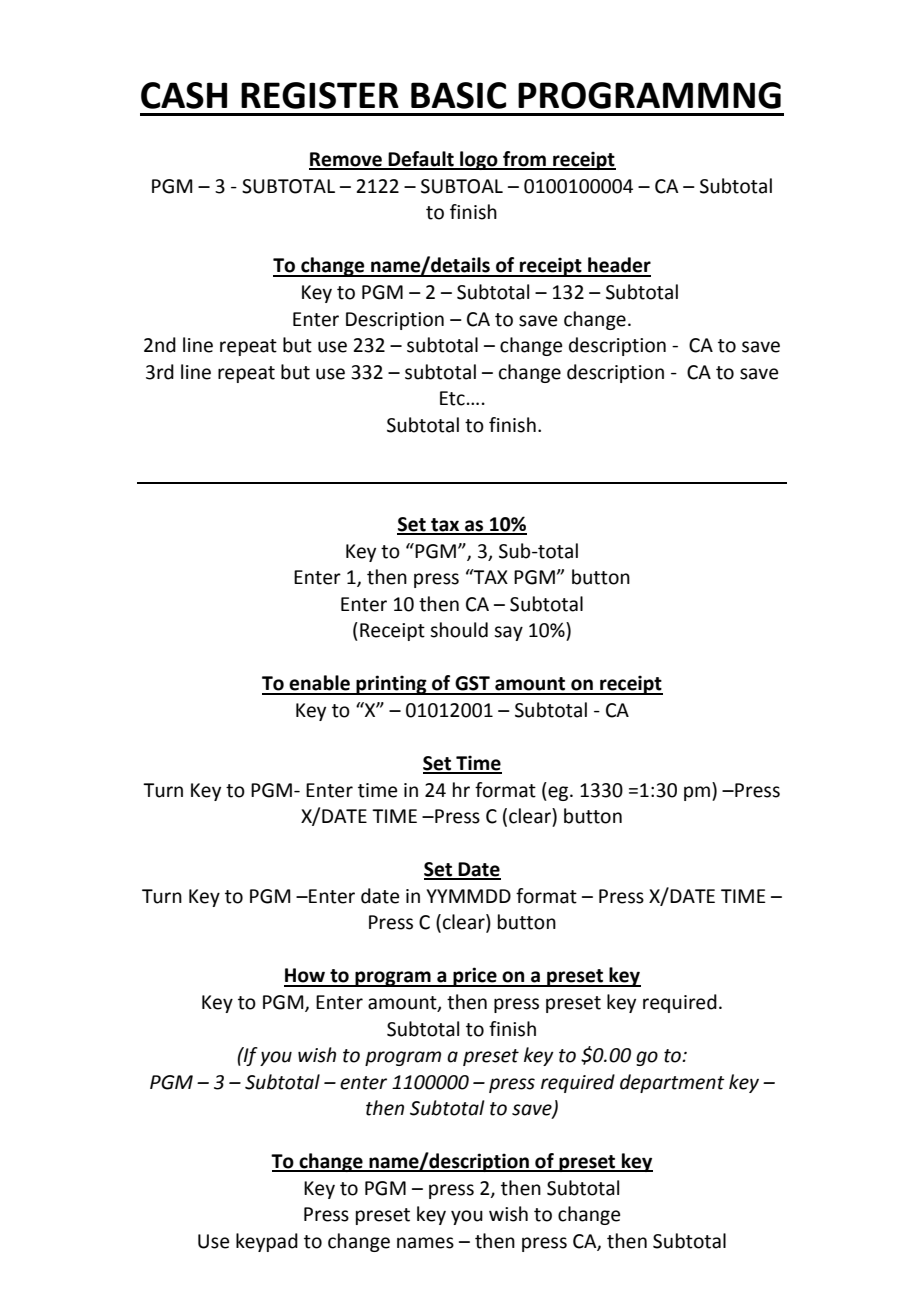 Image resolution: width=924 pixels, height=1308 pixels. Describe the element at coordinates (479, 160) in the page. I see `logo` at that location.
